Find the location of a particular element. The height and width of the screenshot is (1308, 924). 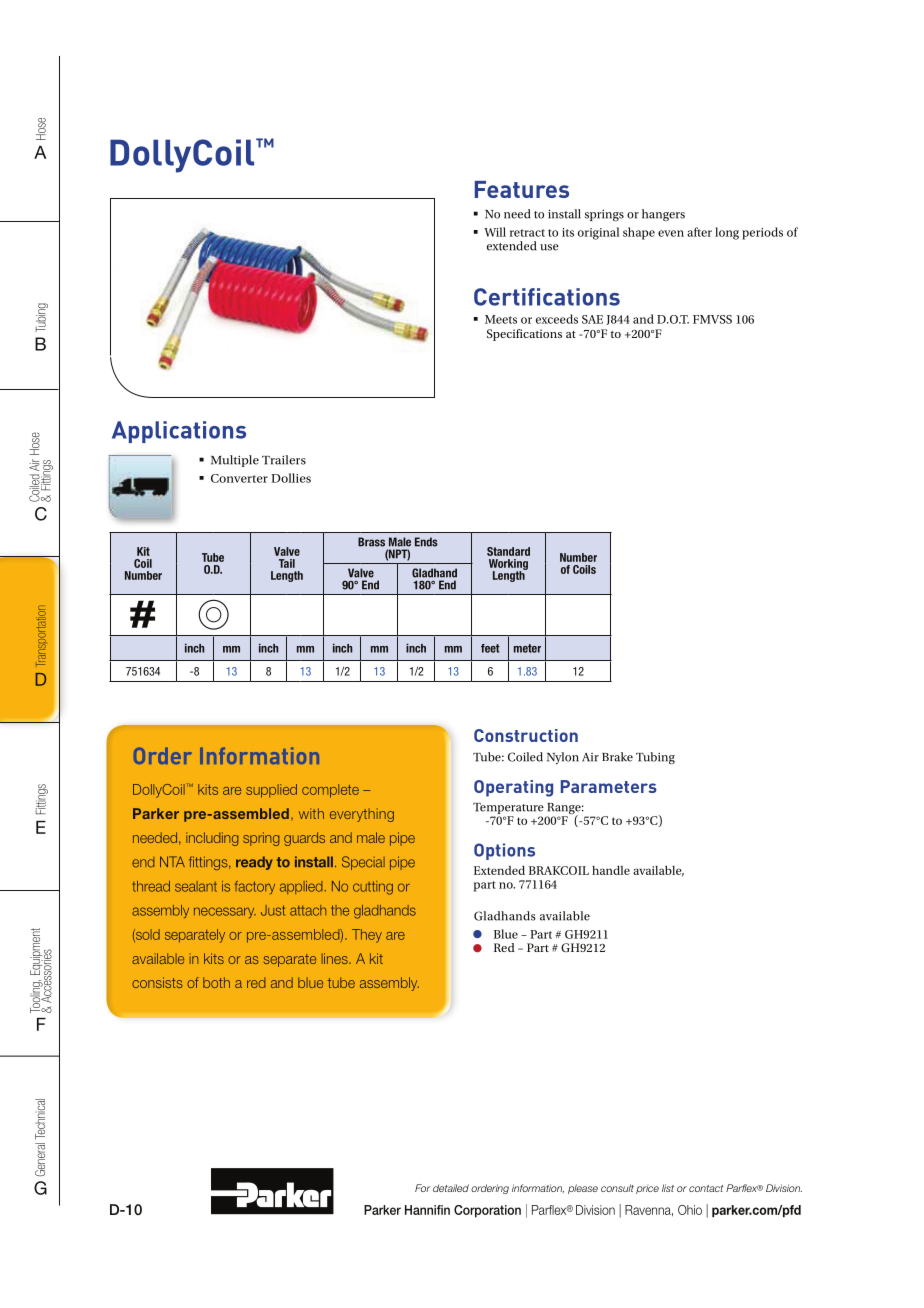

Ends is located at coordinates (426, 542).
